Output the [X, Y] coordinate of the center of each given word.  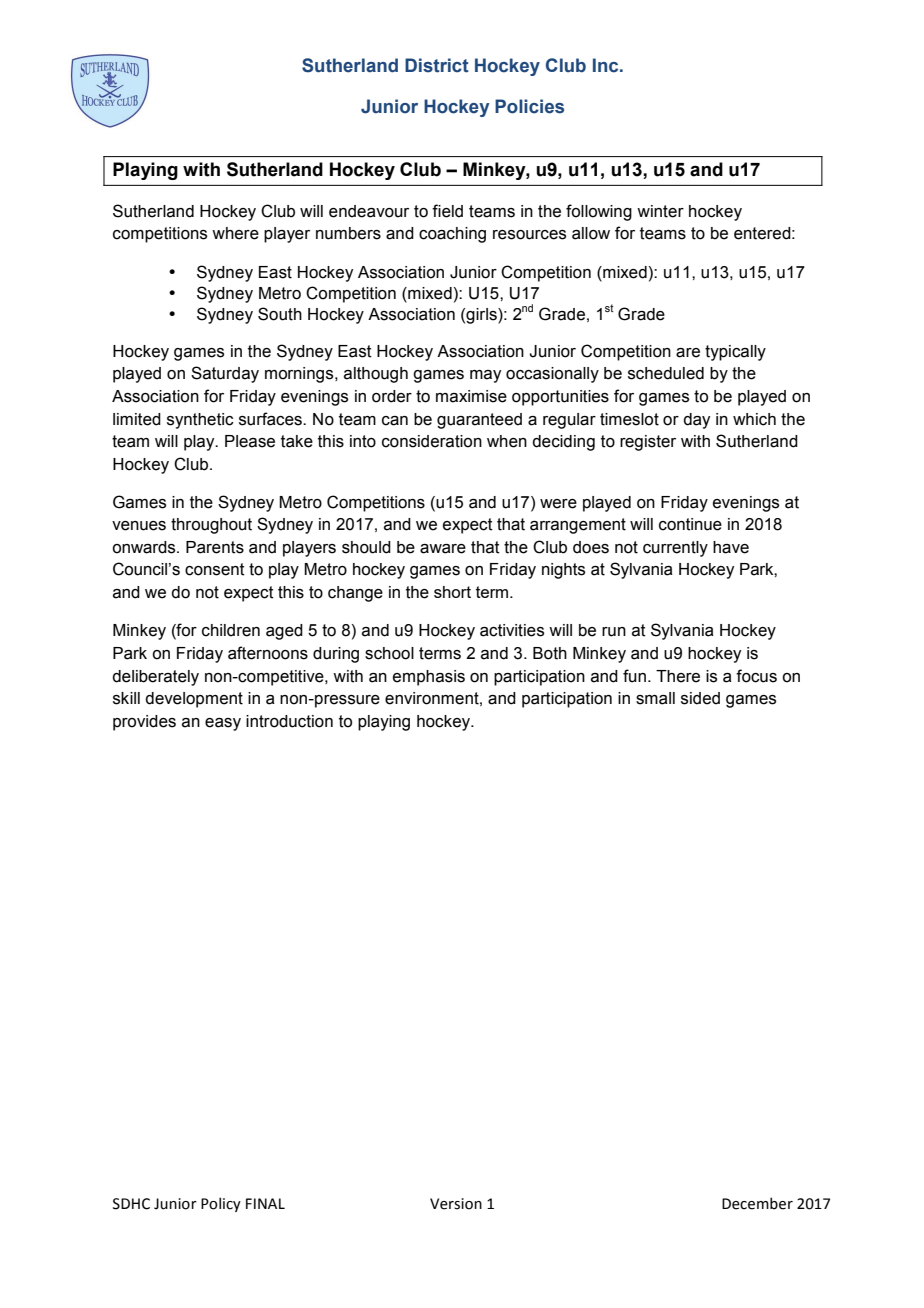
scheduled [666, 373]
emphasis [429, 678]
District [437, 65]
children [231, 630]
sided [700, 698]
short [452, 592]
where [235, 233]
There [678, 676]
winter [660, 211]
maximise [471, 396]
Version [456, 1204]
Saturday [225, 374]
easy [223, 724]
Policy [221, 1204]
